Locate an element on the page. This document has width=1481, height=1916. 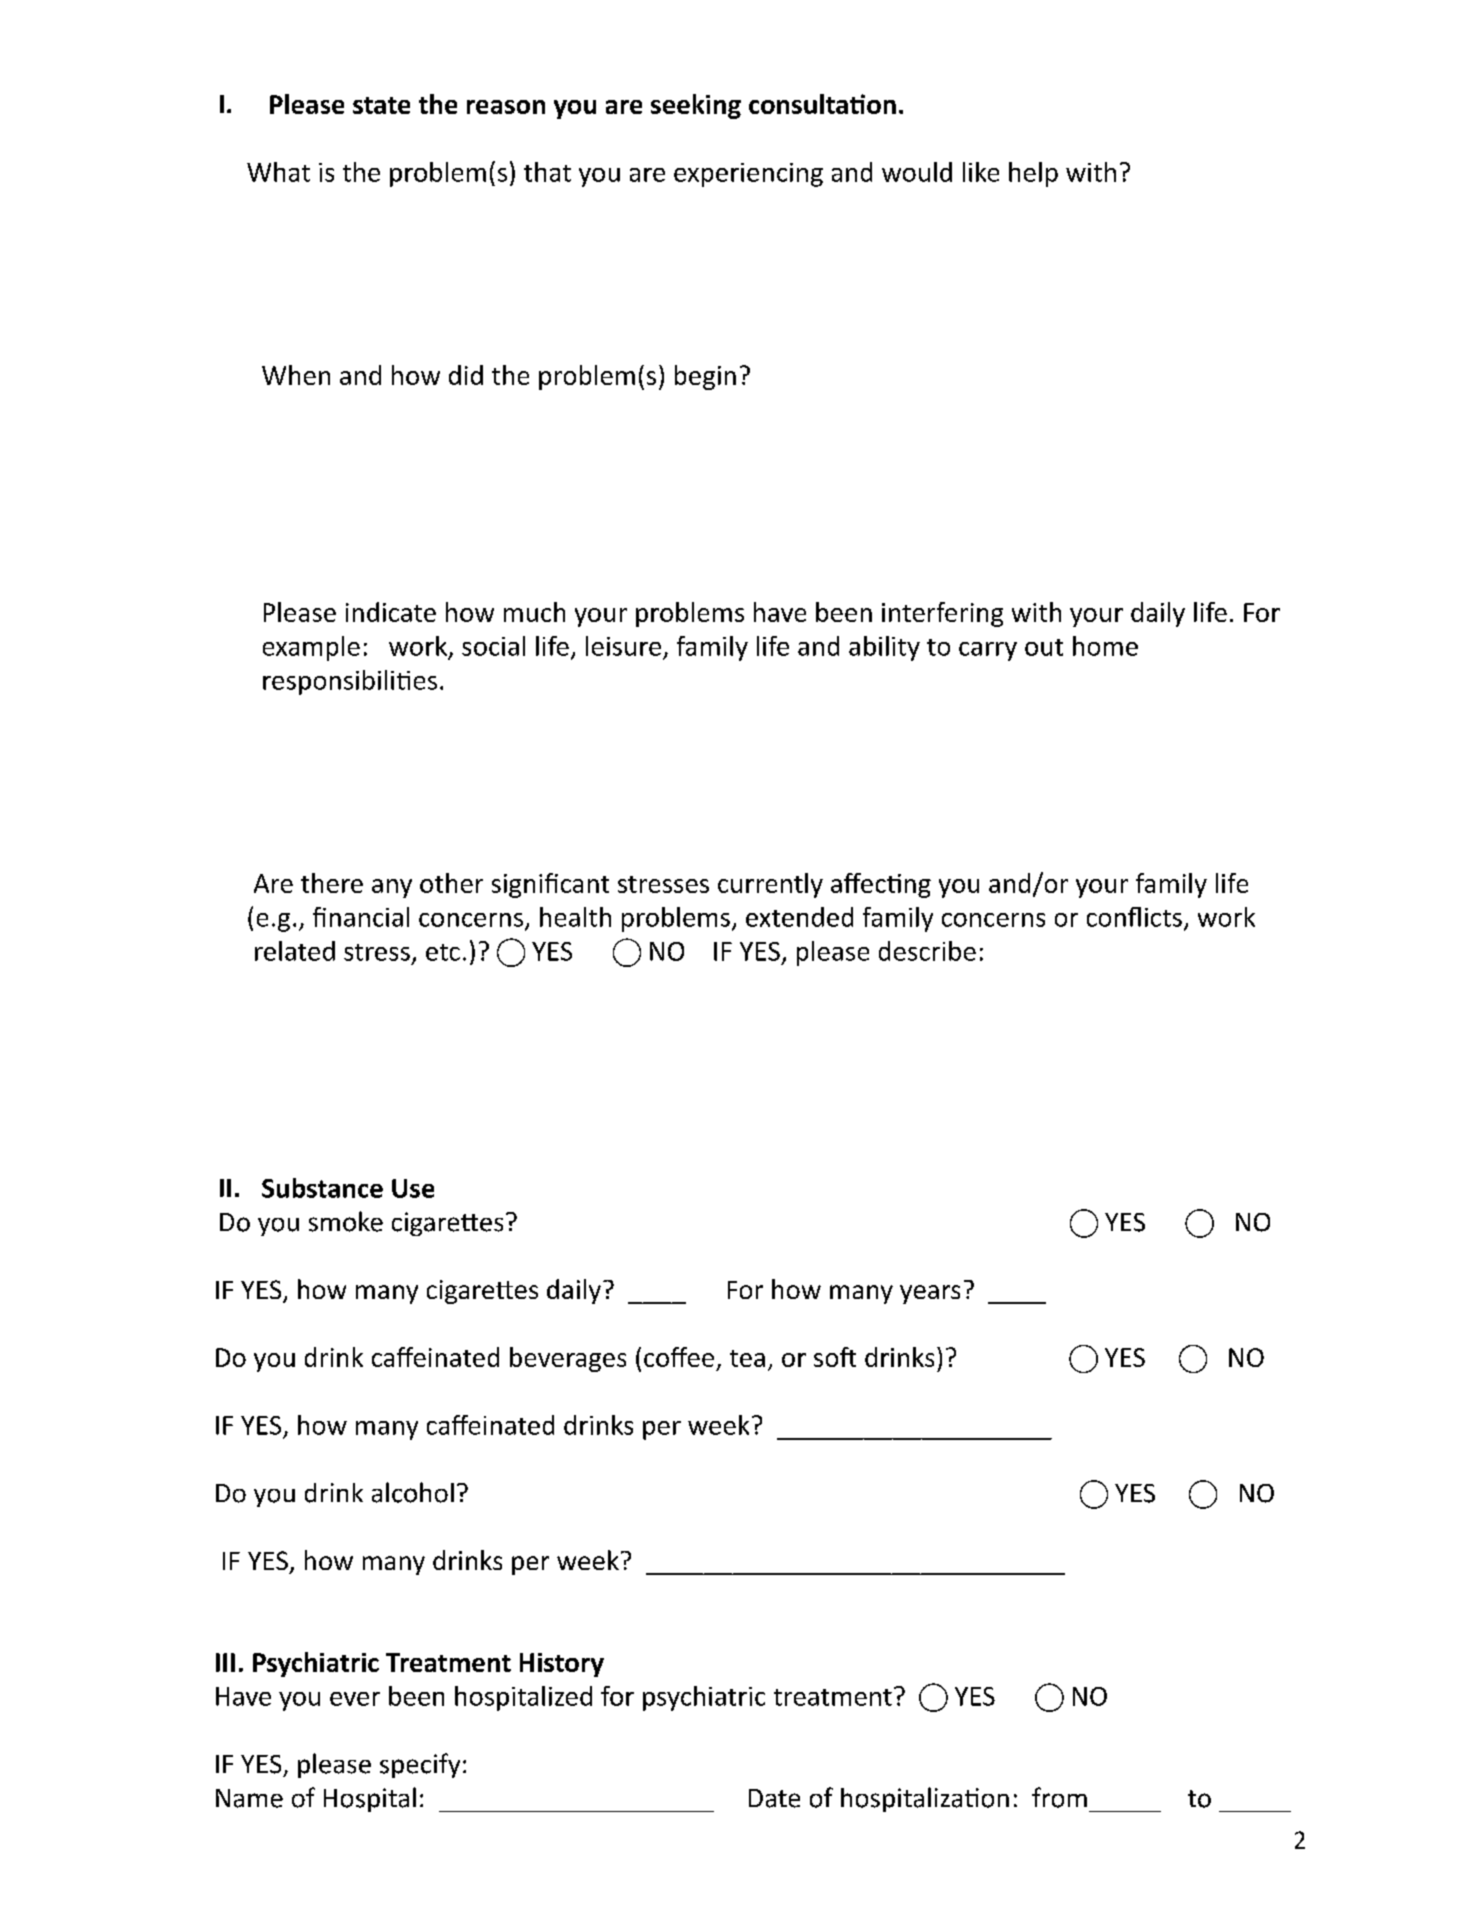
seeking is located at coordinates (696, 106).
